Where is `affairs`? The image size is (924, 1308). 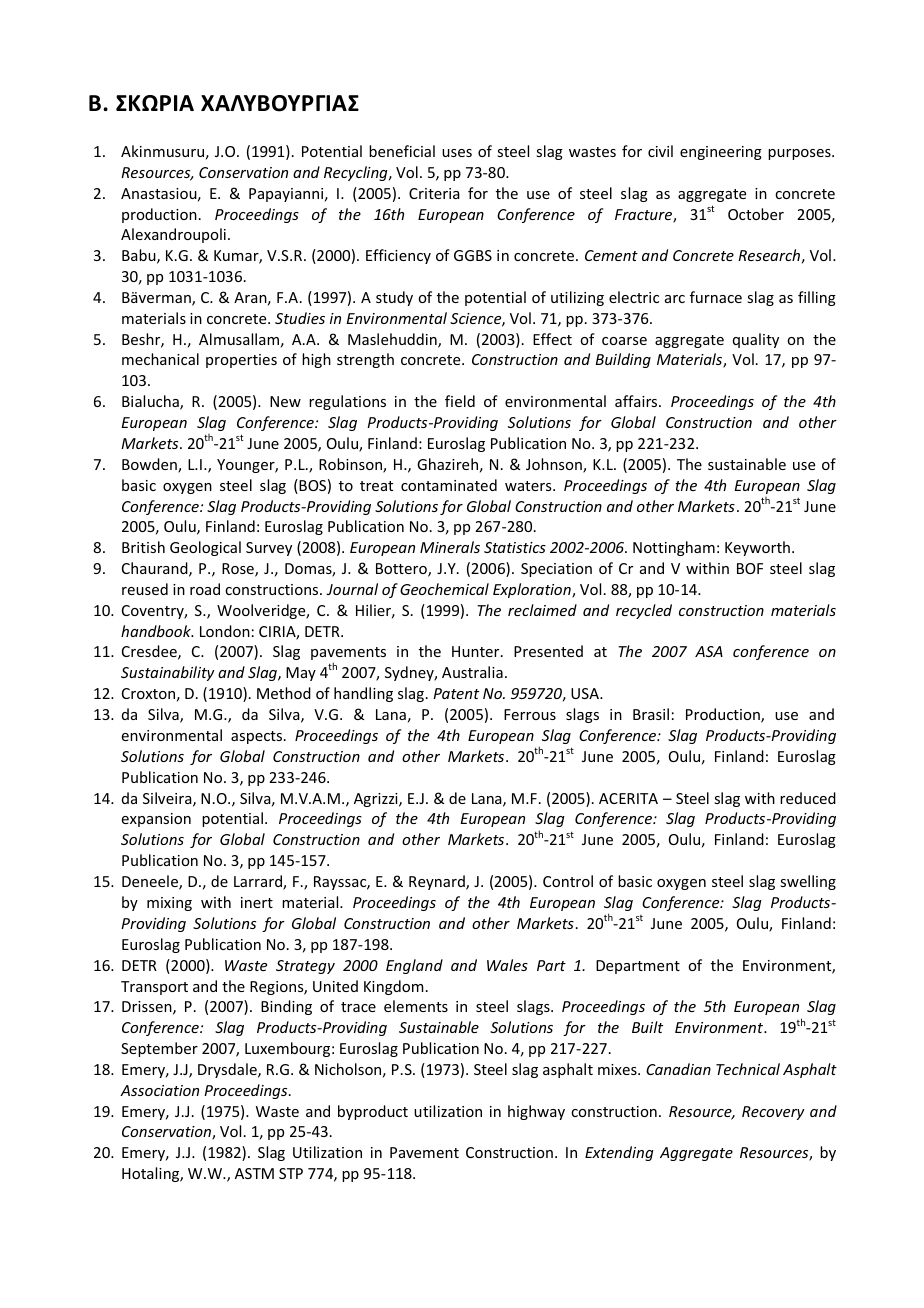 affairs is located at coordinates (637, 401).
